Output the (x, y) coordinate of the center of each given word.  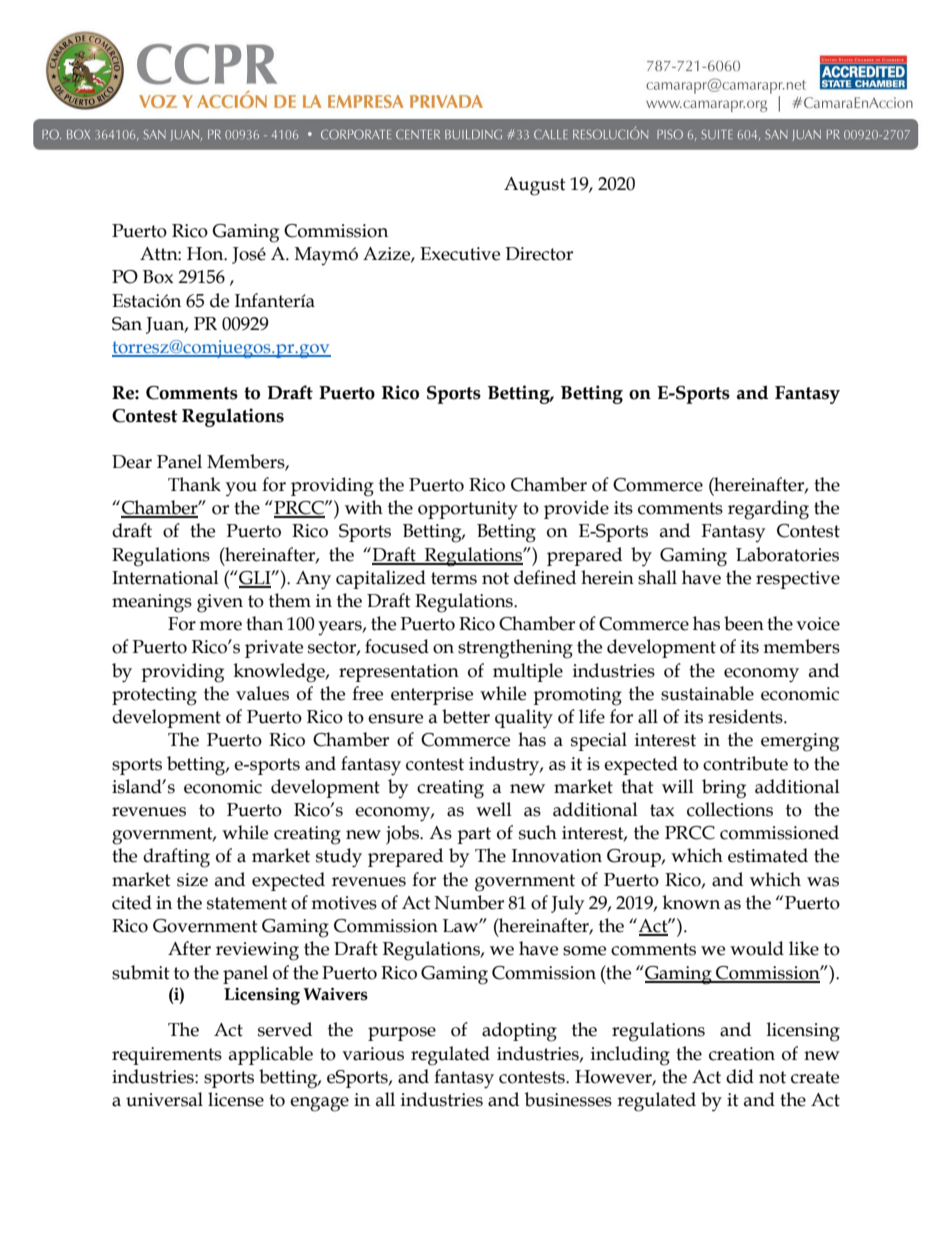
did (740, 1076)
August (535, 186)
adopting (519, 1032)
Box (158, 277)
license (236, 1099)
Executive (460, 254)
